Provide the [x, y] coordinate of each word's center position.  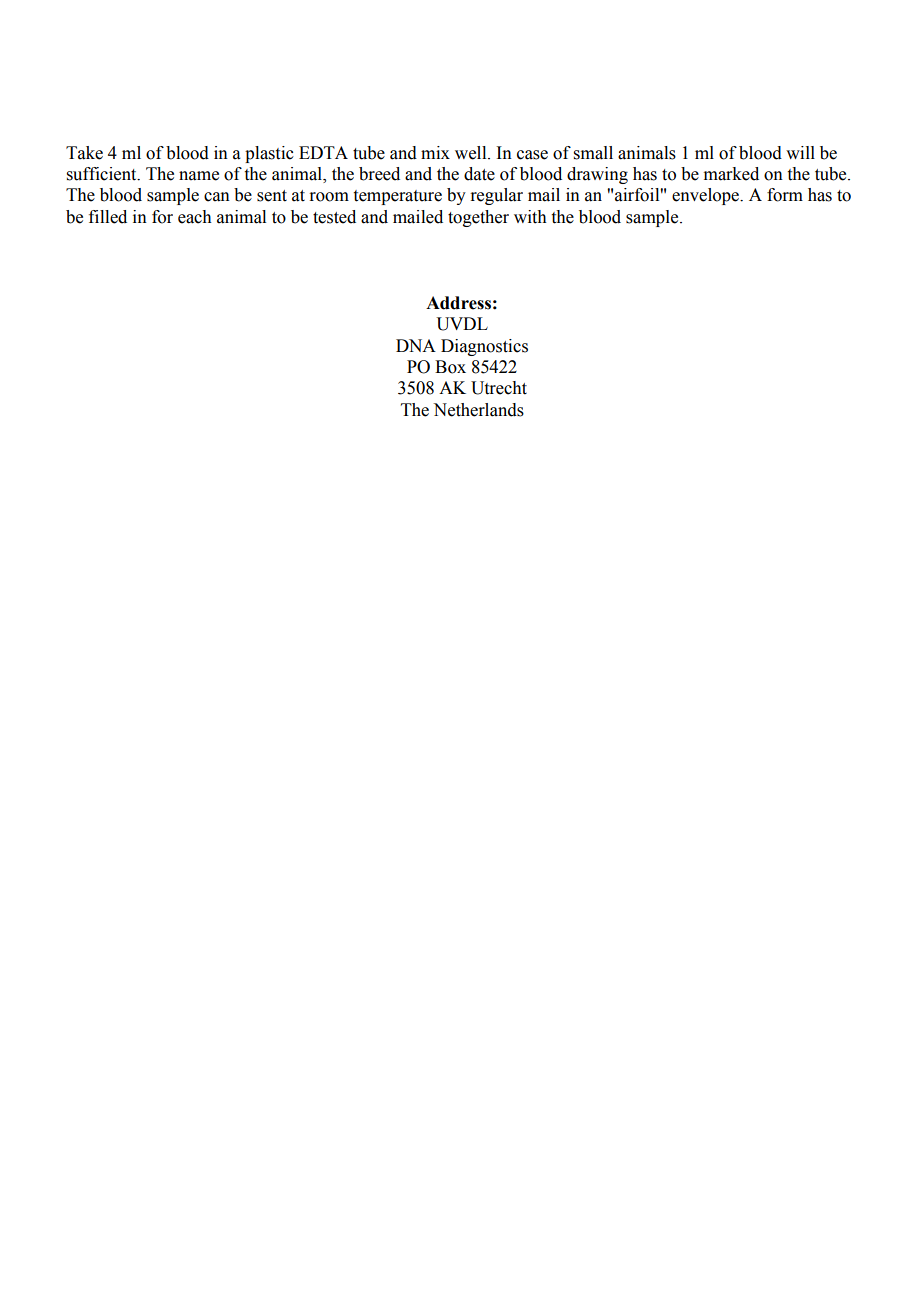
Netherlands [478, 410]
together [478, 218]
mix [435, 152]
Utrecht [499, 388]
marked [731, 174]
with [530, 217]
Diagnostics [484, 347]
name [199, 176]
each [195, 217]
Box [450, 367]
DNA [416, 345]
